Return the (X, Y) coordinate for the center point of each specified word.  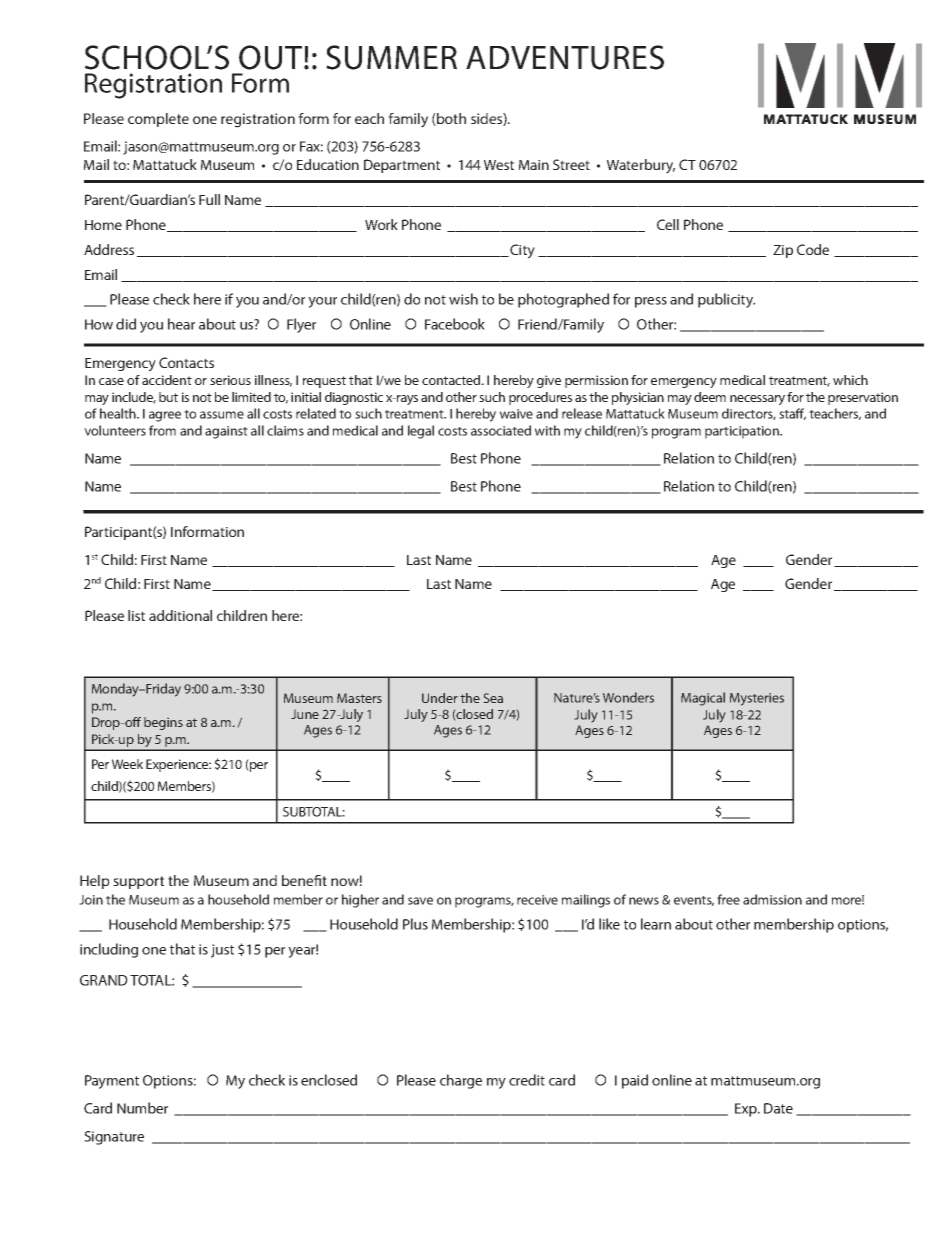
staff (792, 414)
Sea (493, 698)
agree (165, 416)
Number (142, 1108)
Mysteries (757, 699)
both (450, 119)
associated (501, 430)
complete (158, 120)
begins (163, 723)
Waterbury (641, 166)
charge (461, 1081)
